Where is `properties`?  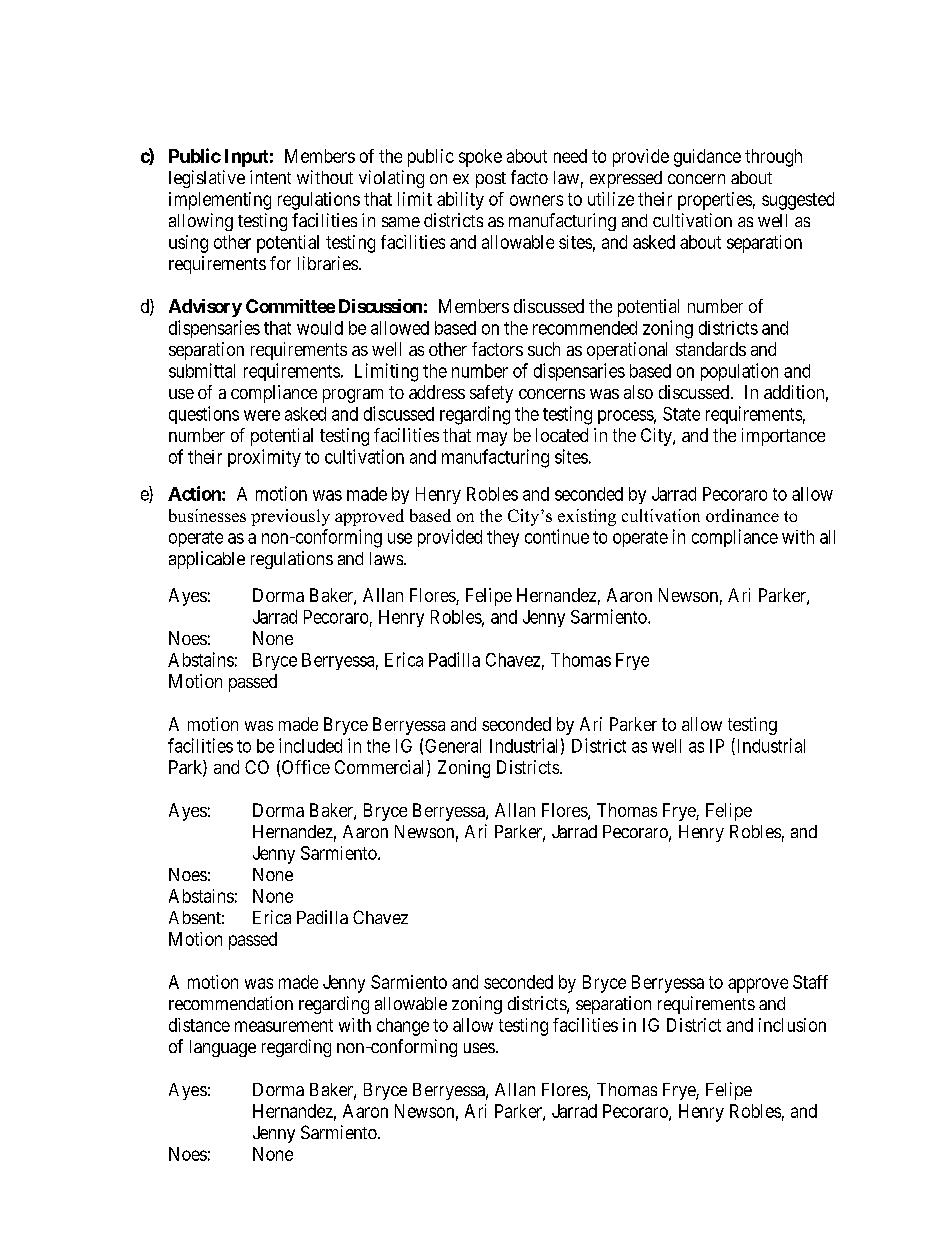 properties is located at coordinates (715, 201).
